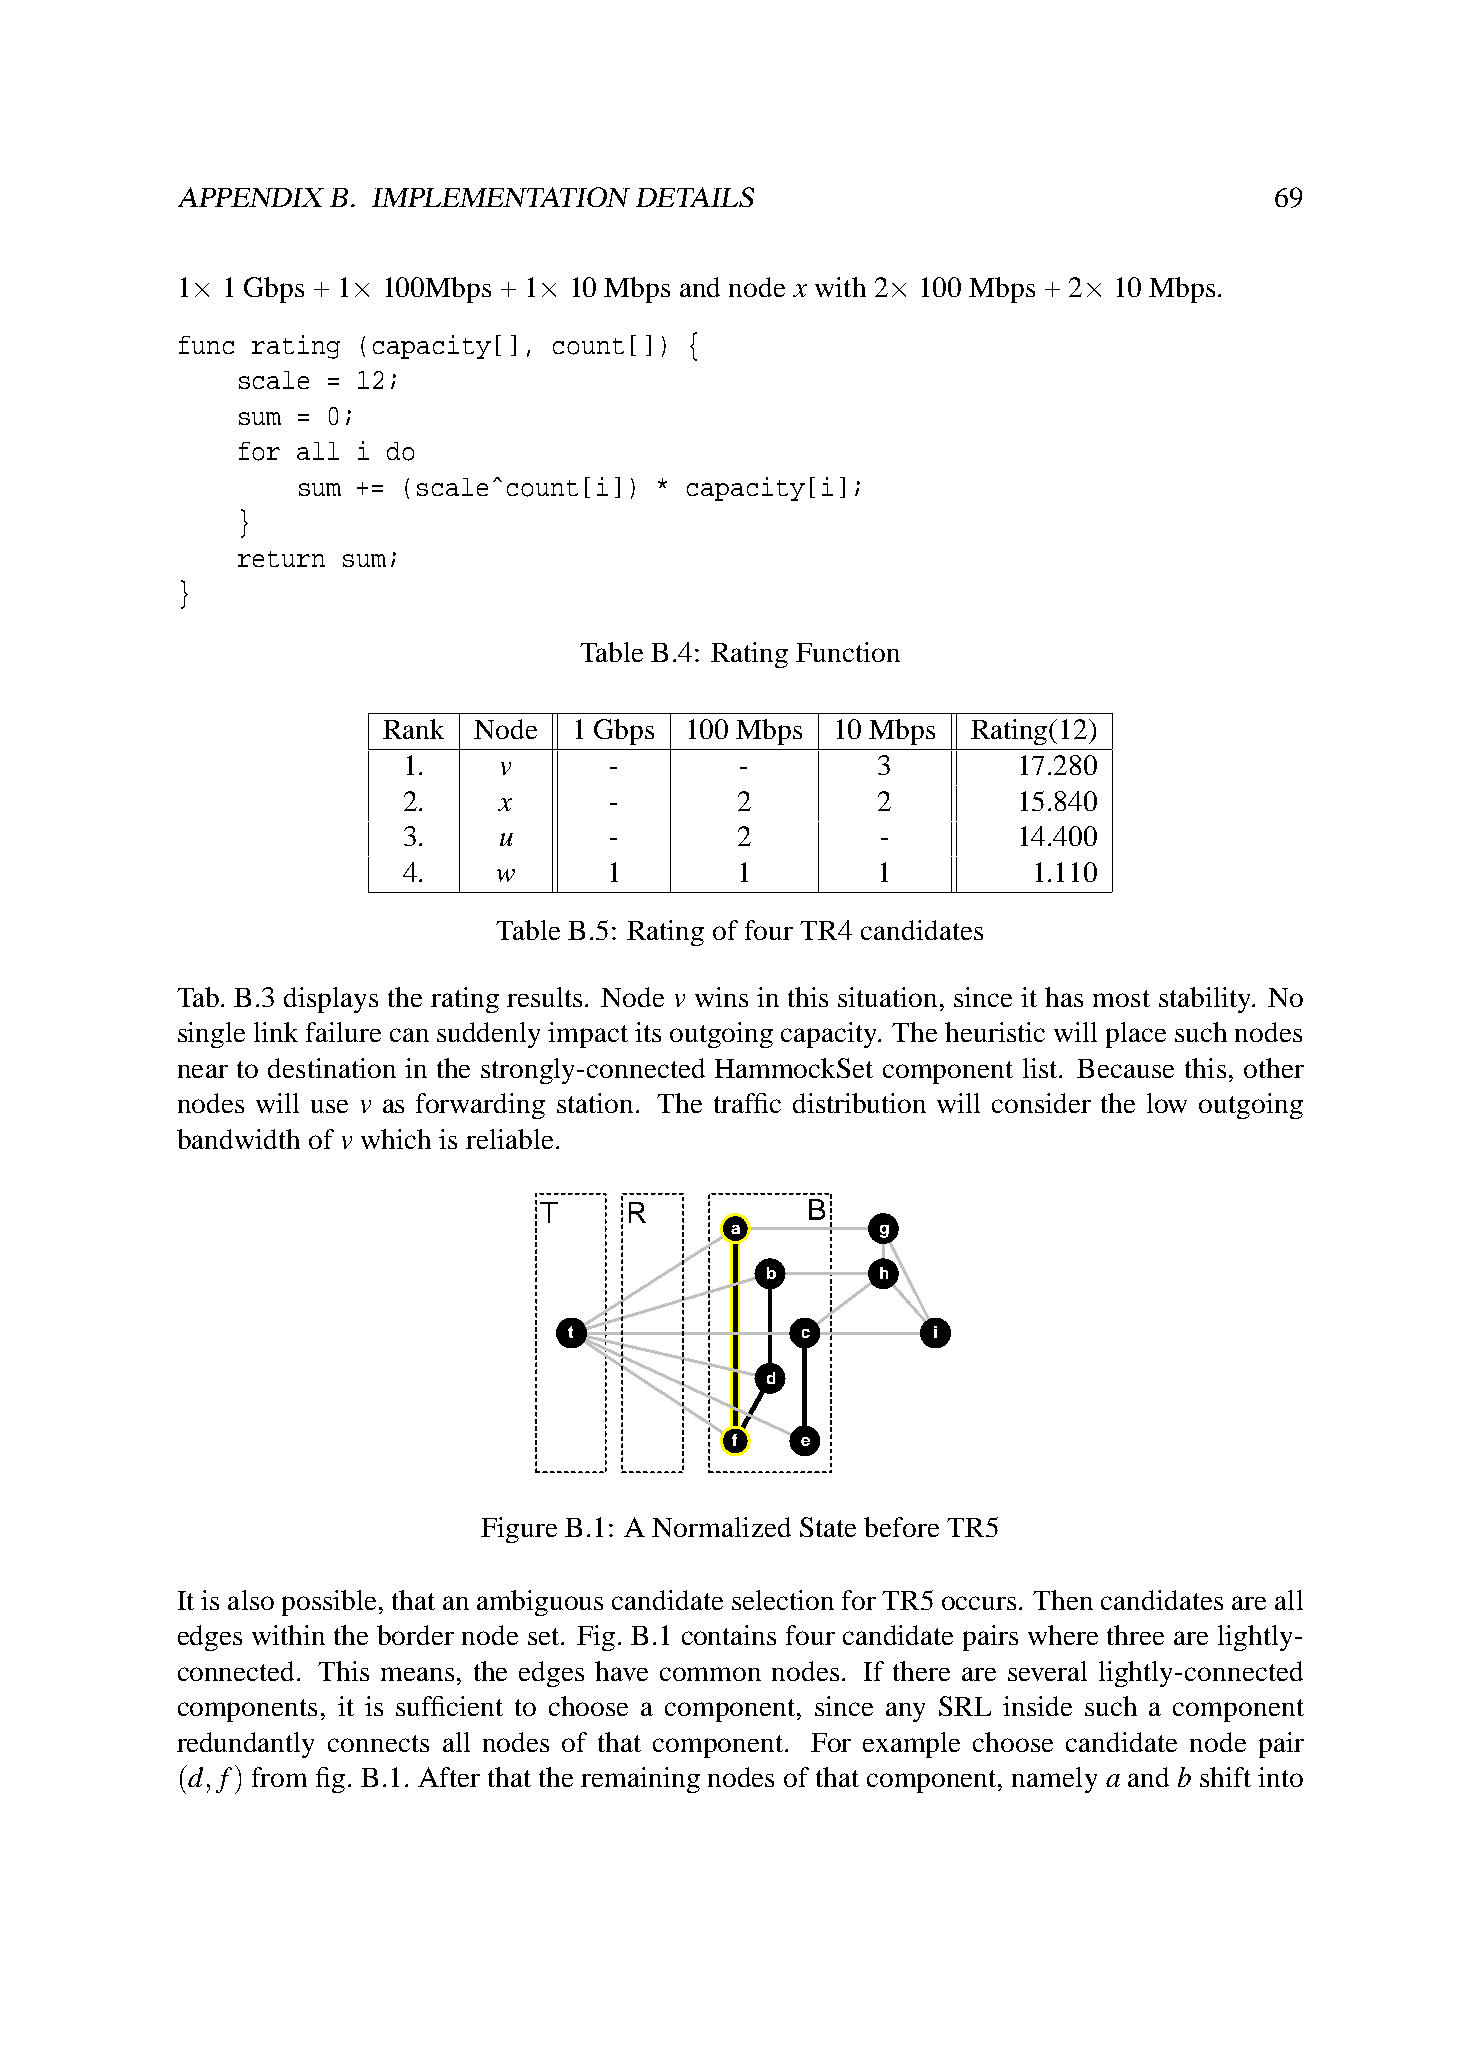  Describe the element at coordinates (281, 559) in the screenshot. I see `return` at that location.
